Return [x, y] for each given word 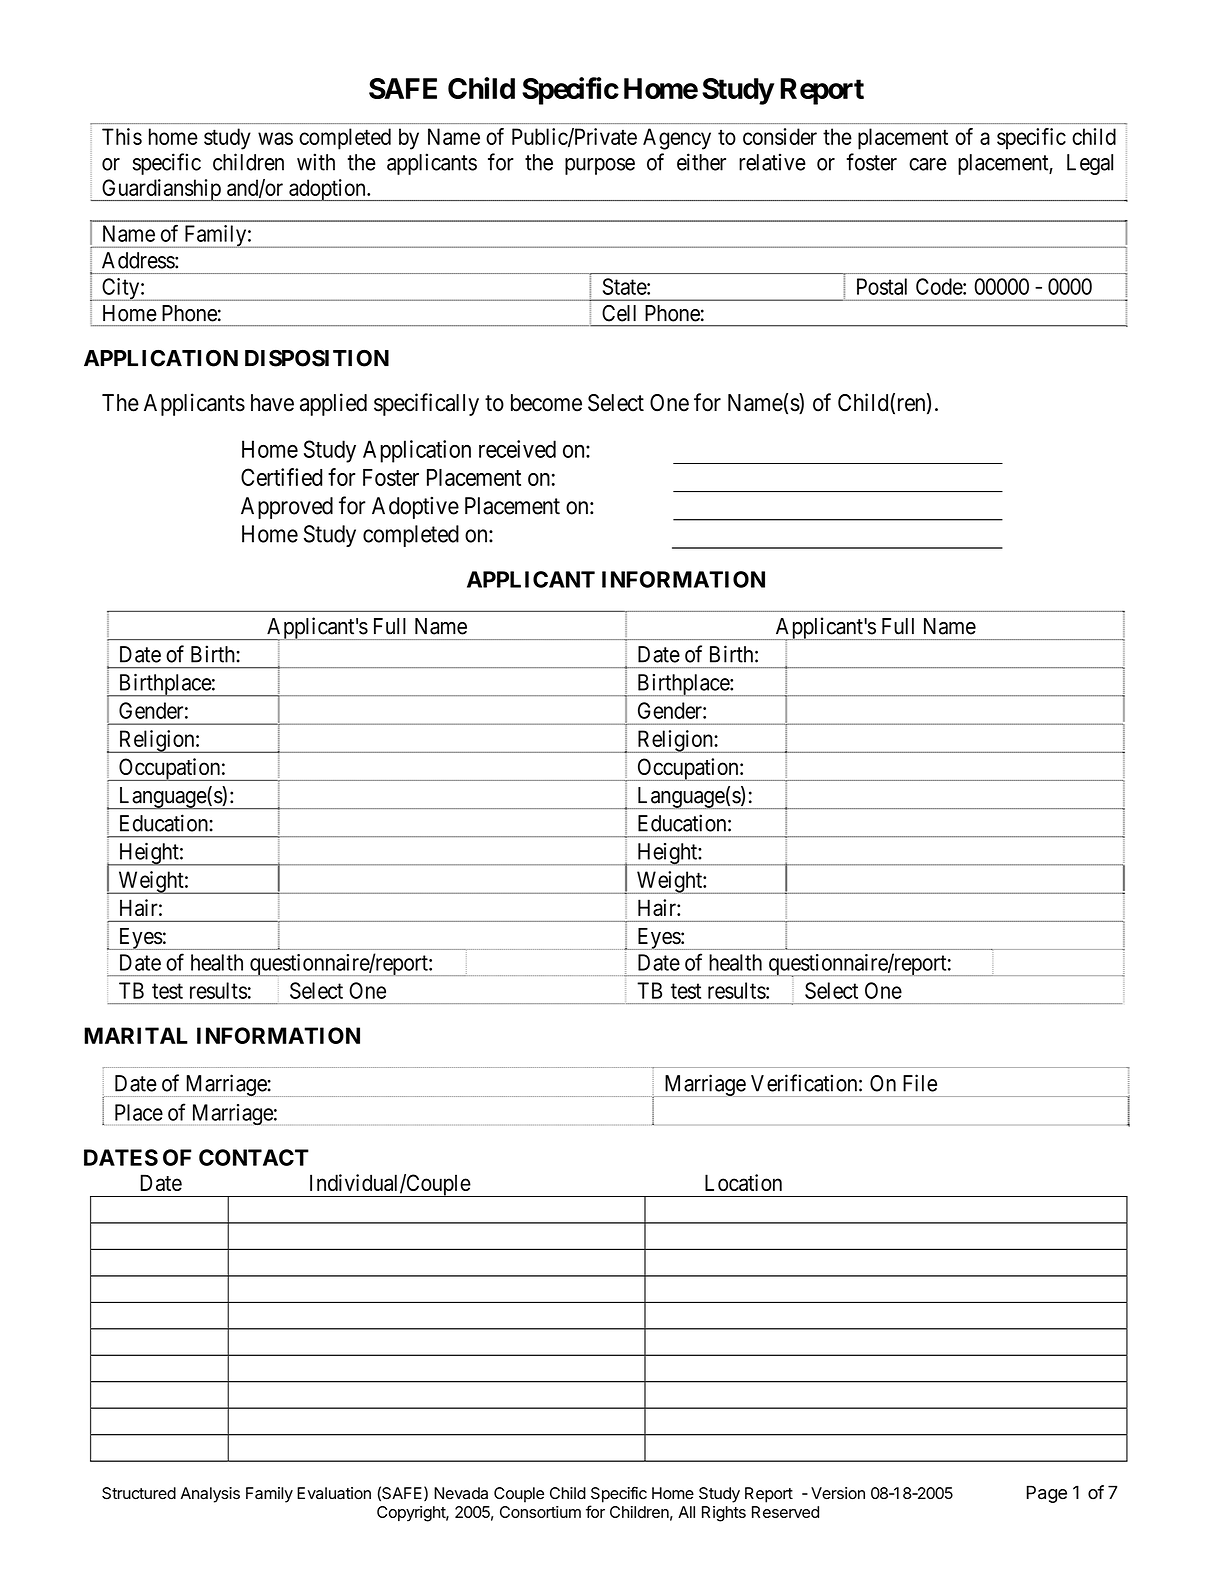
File [920, 1083]
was [275, 138]
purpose [600, 166]
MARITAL [136, 1035]
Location [743, 1182]
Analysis [210, 1495]
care [928, 164]
